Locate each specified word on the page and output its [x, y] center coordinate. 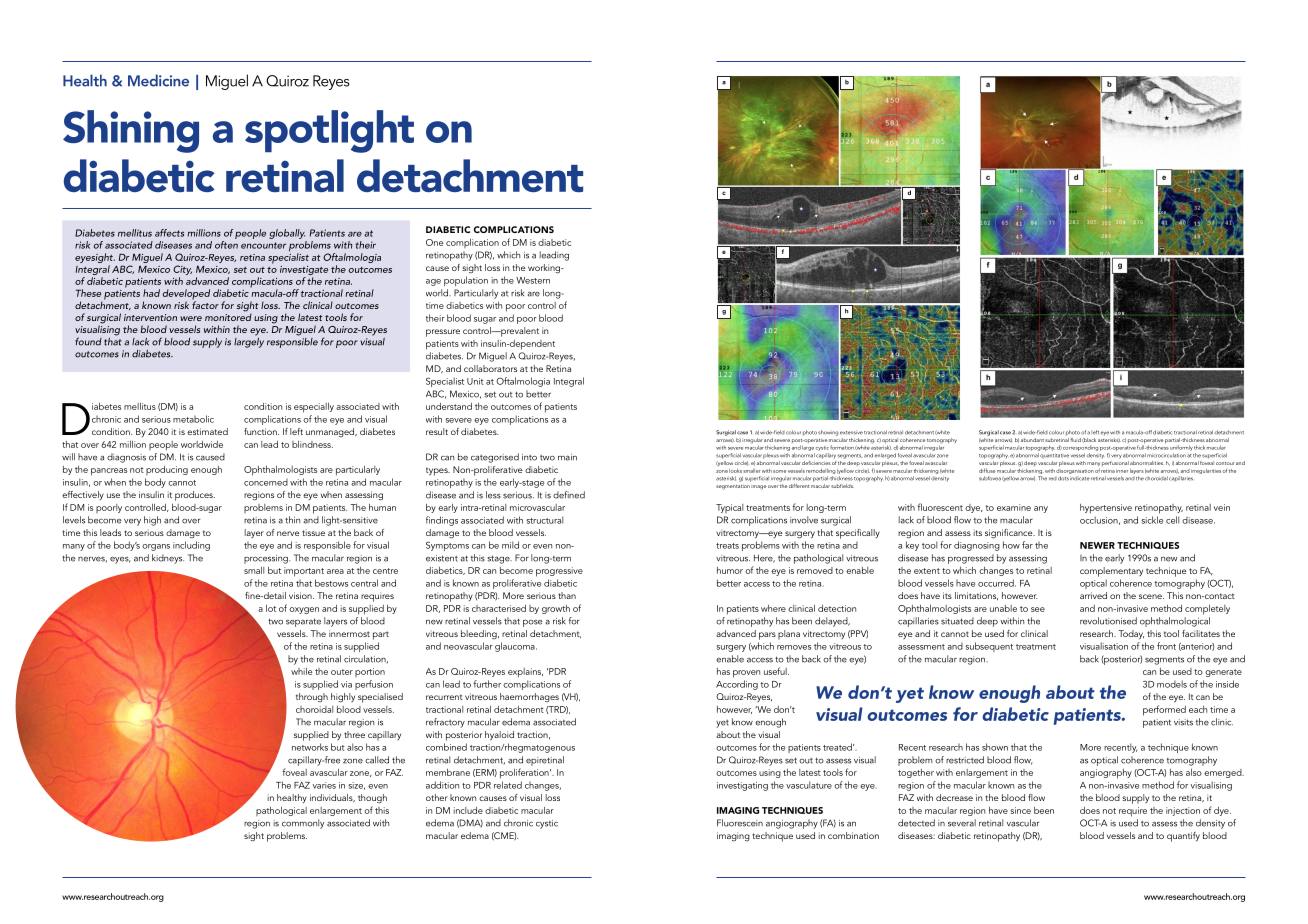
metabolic [193, 419]
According [737, 685]
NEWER [1097, 545]
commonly [303, 824]
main [567, 457]
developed [186, 295]
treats [727, 546]
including [191, 546]
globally [287, 234]
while [301, 671]
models [1172, 684]
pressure [443, 333]
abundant [1032, 440]
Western [533, 280]
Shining [131, 131]
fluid [1075, 440]
